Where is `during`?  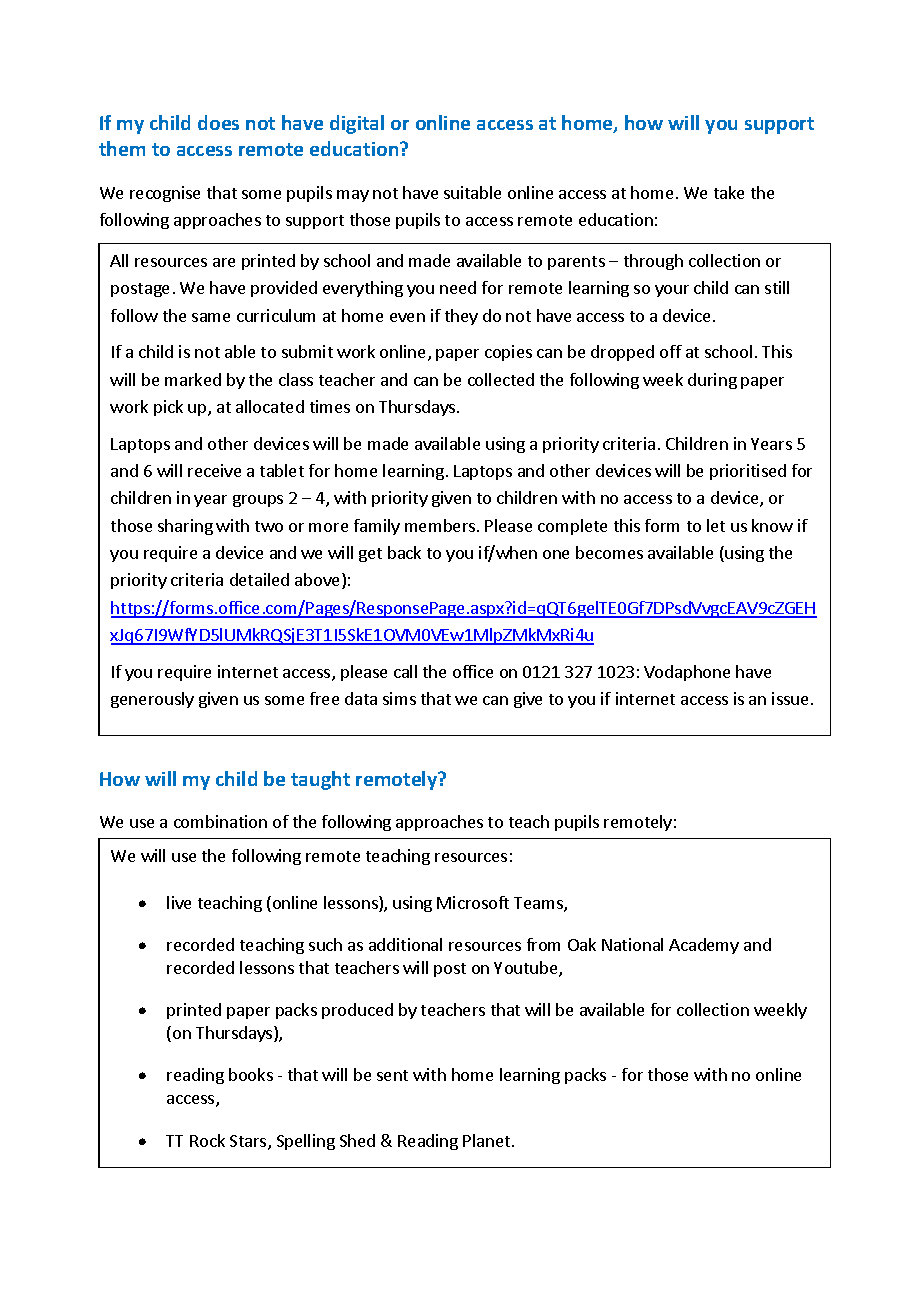
during is located at coordinates (712, 381).
